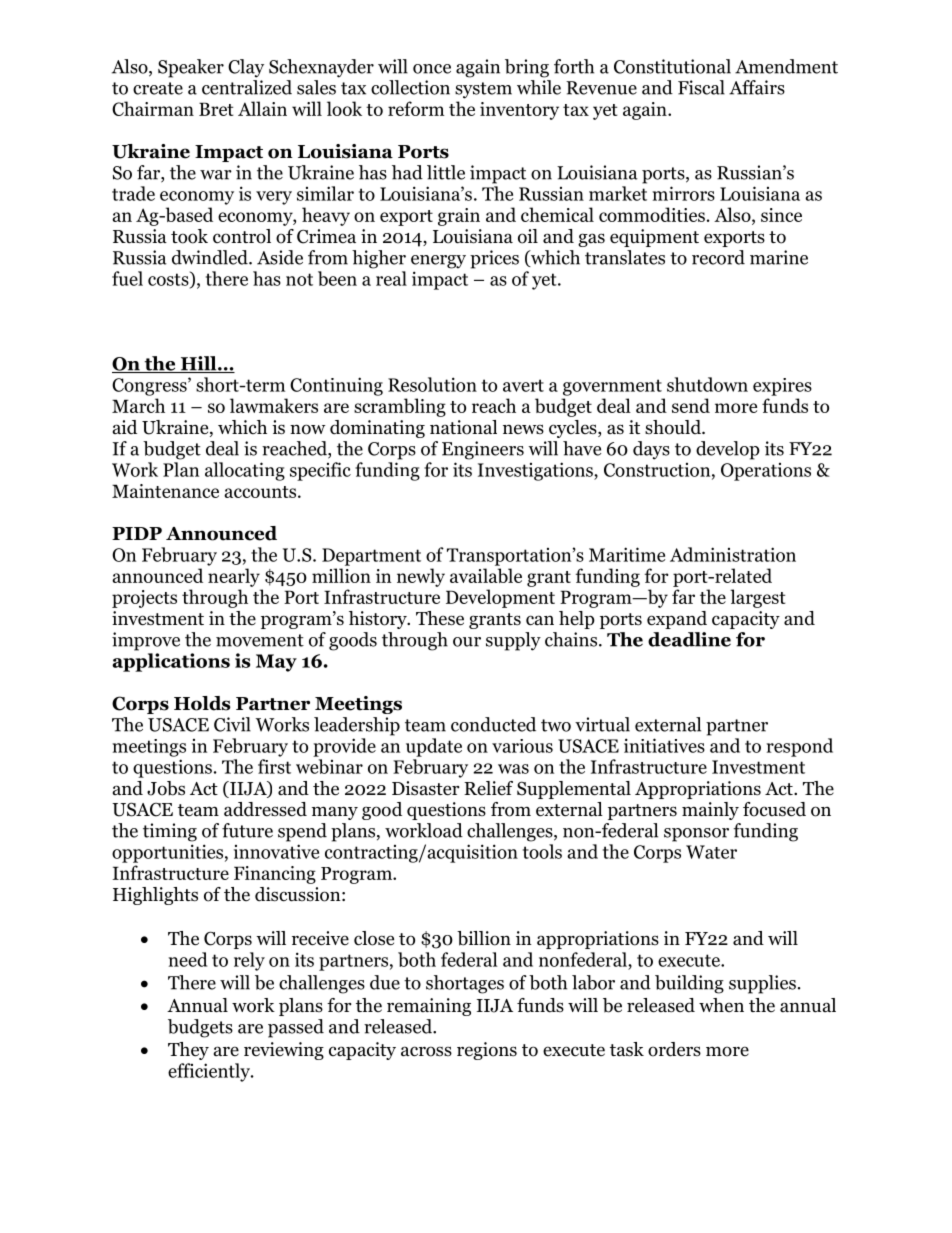 The height and width of the screenshot is (1233, 952). What do you see at coordinates (674, 1049) in the screenshot?
I see `orders` at bounding box center [674, 1049].
